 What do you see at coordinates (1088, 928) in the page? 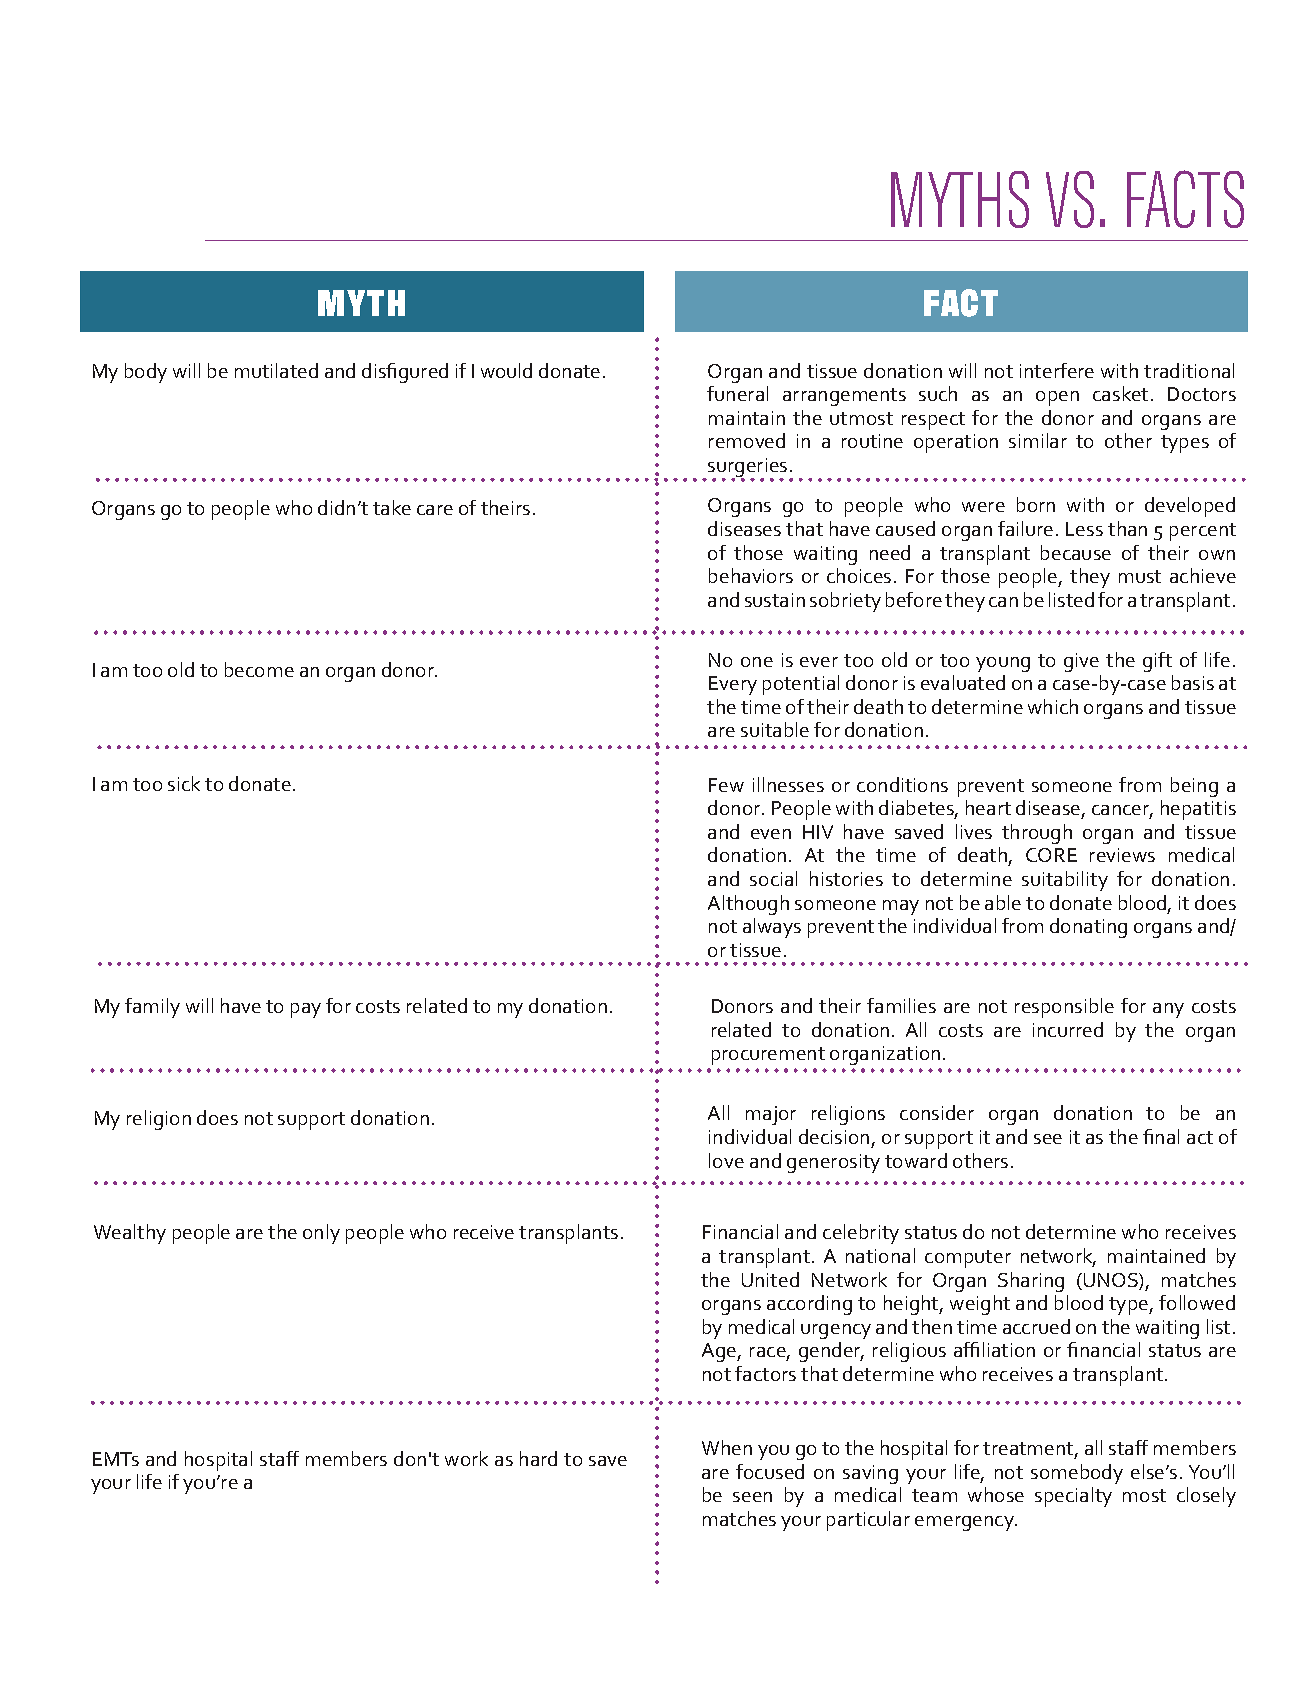
I see `donating` at bounding box center [1088, 928].
